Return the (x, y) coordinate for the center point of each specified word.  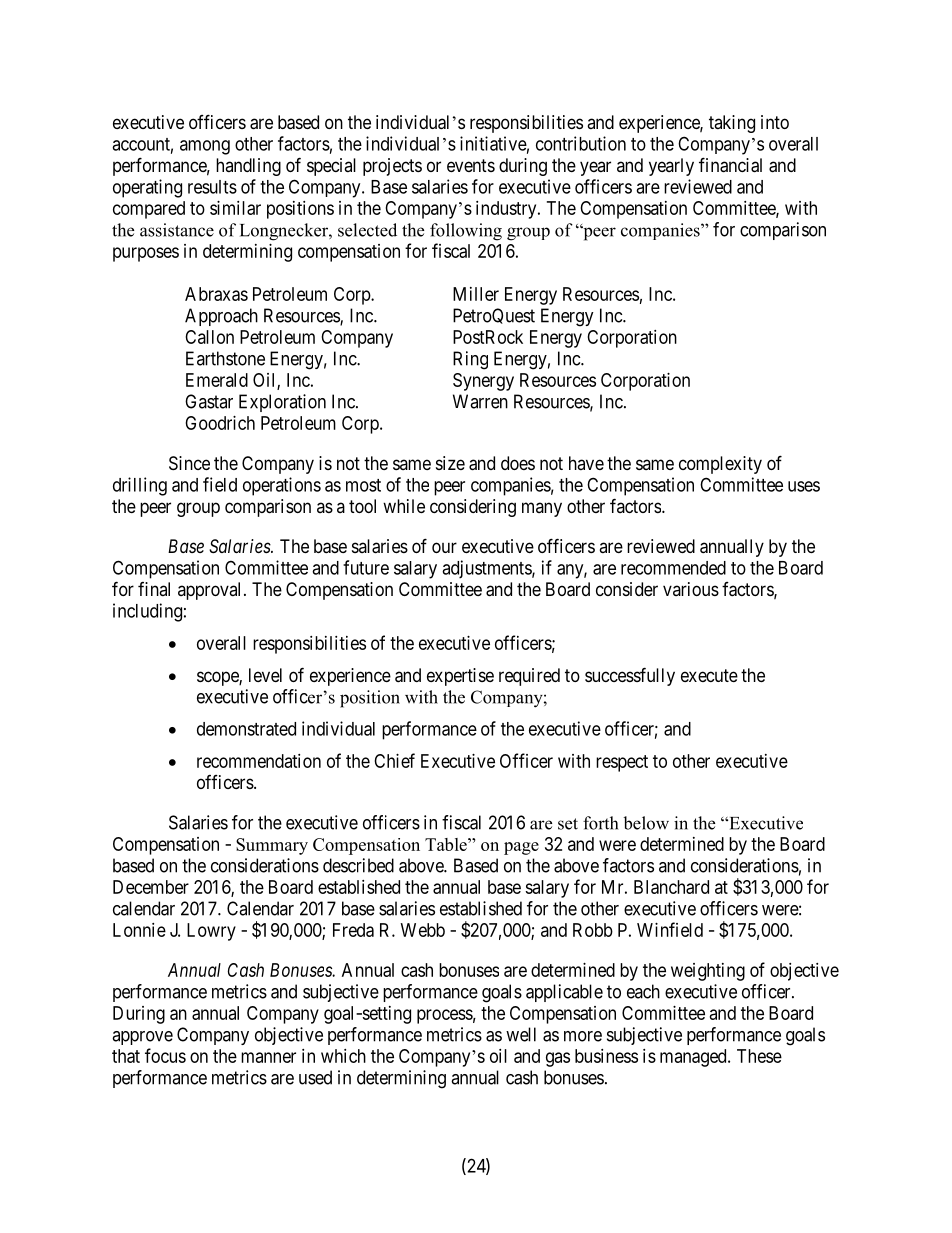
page (521, 848)
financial (730, 165)
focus (165, 1055)
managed (694, 1058)
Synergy (483, 382)
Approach (221, 317)
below (646, 823)
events (471, 165)
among (205, 147)
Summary (272, 846)
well (521, 1034)
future (366, 567)
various (691, 589)
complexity (720, 465)
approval (211, 591)
